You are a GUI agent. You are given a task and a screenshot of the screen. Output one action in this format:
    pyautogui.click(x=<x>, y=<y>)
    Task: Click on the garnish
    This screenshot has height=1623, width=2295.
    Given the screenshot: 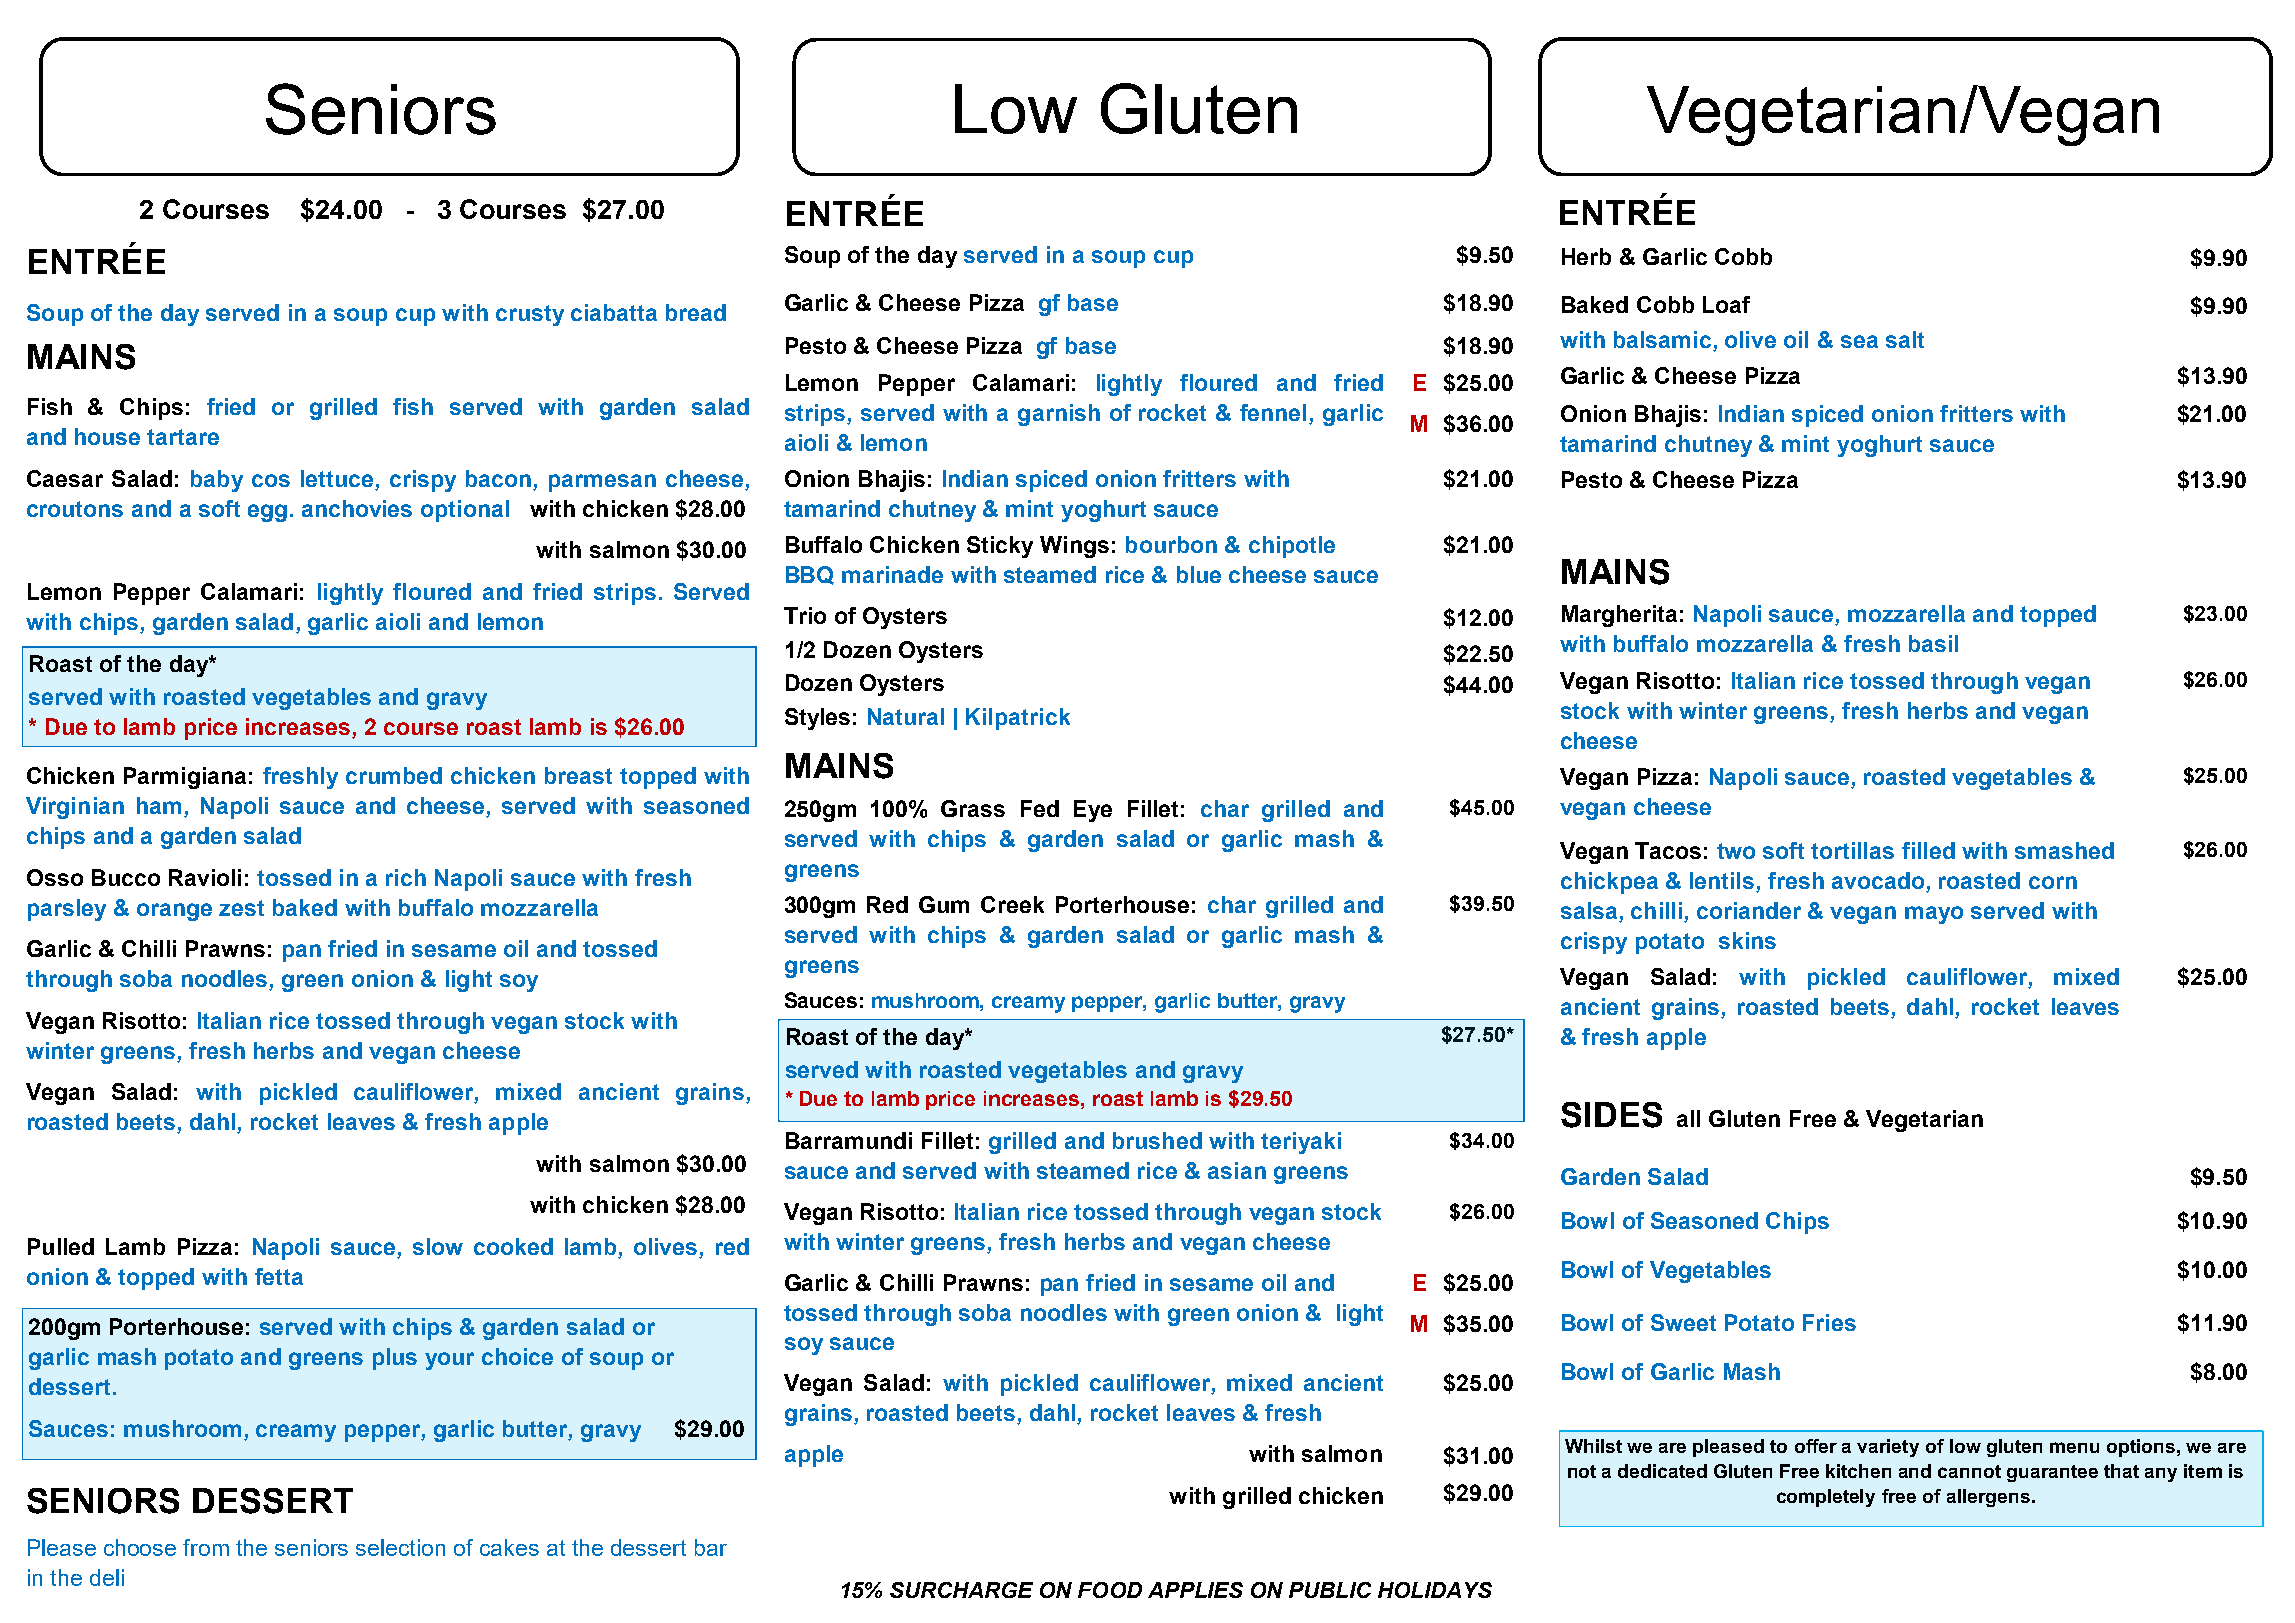 What is the action you would take?
    pyautogui.click(x=1059, y=415)
